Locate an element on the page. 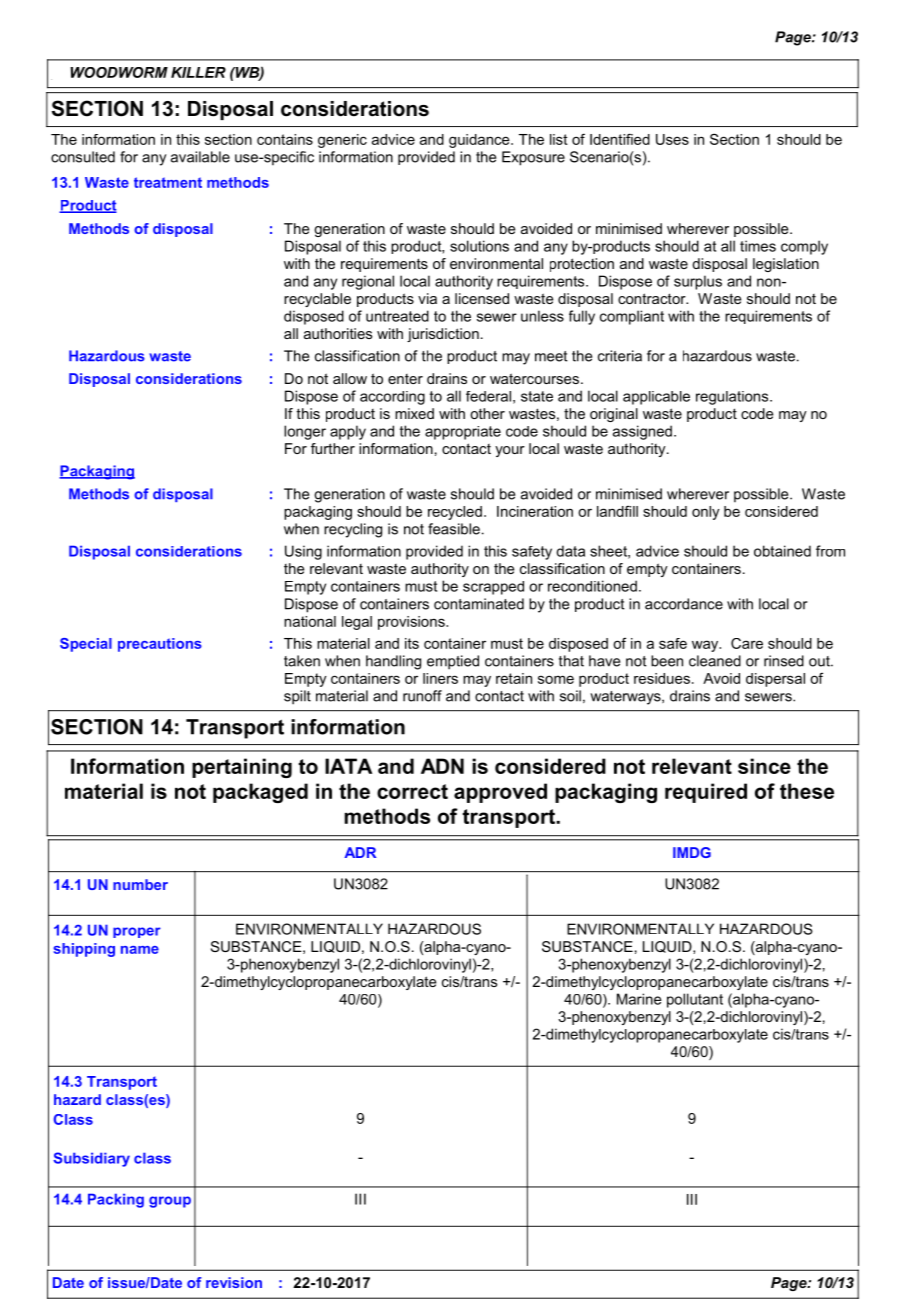 This document has width=924, height=1308. cleaned is located at coordinates (715, 661).
